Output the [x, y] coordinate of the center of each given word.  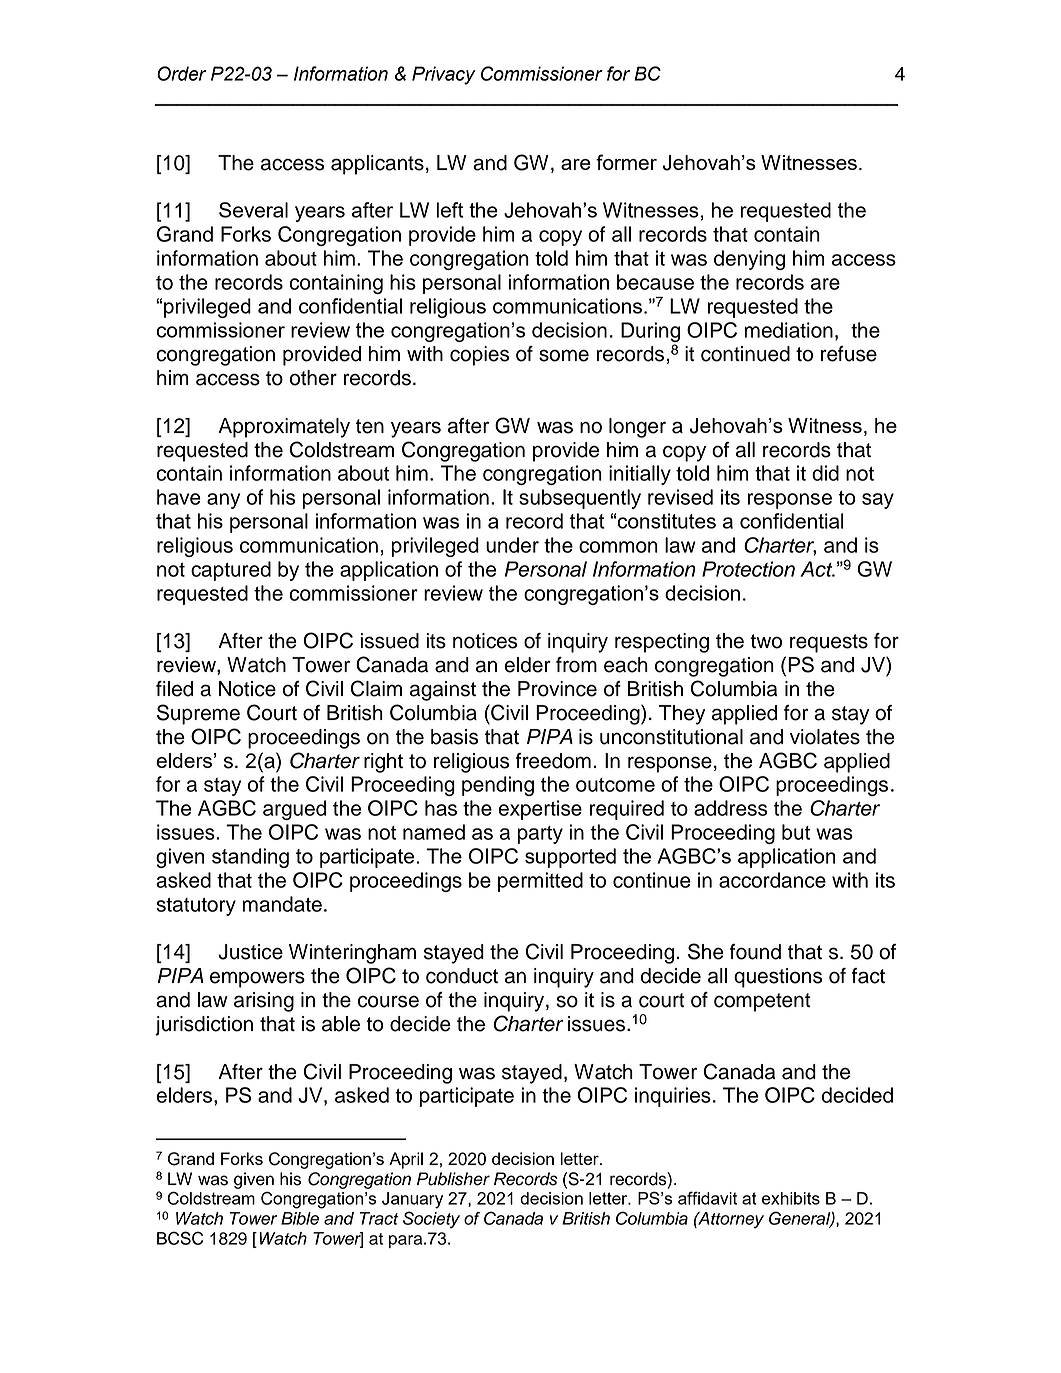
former [626, 162]
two [766, 641]
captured [231, 571]
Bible [300, 1218]
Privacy [443, 75]
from [576, 665]
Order [182, 73]
